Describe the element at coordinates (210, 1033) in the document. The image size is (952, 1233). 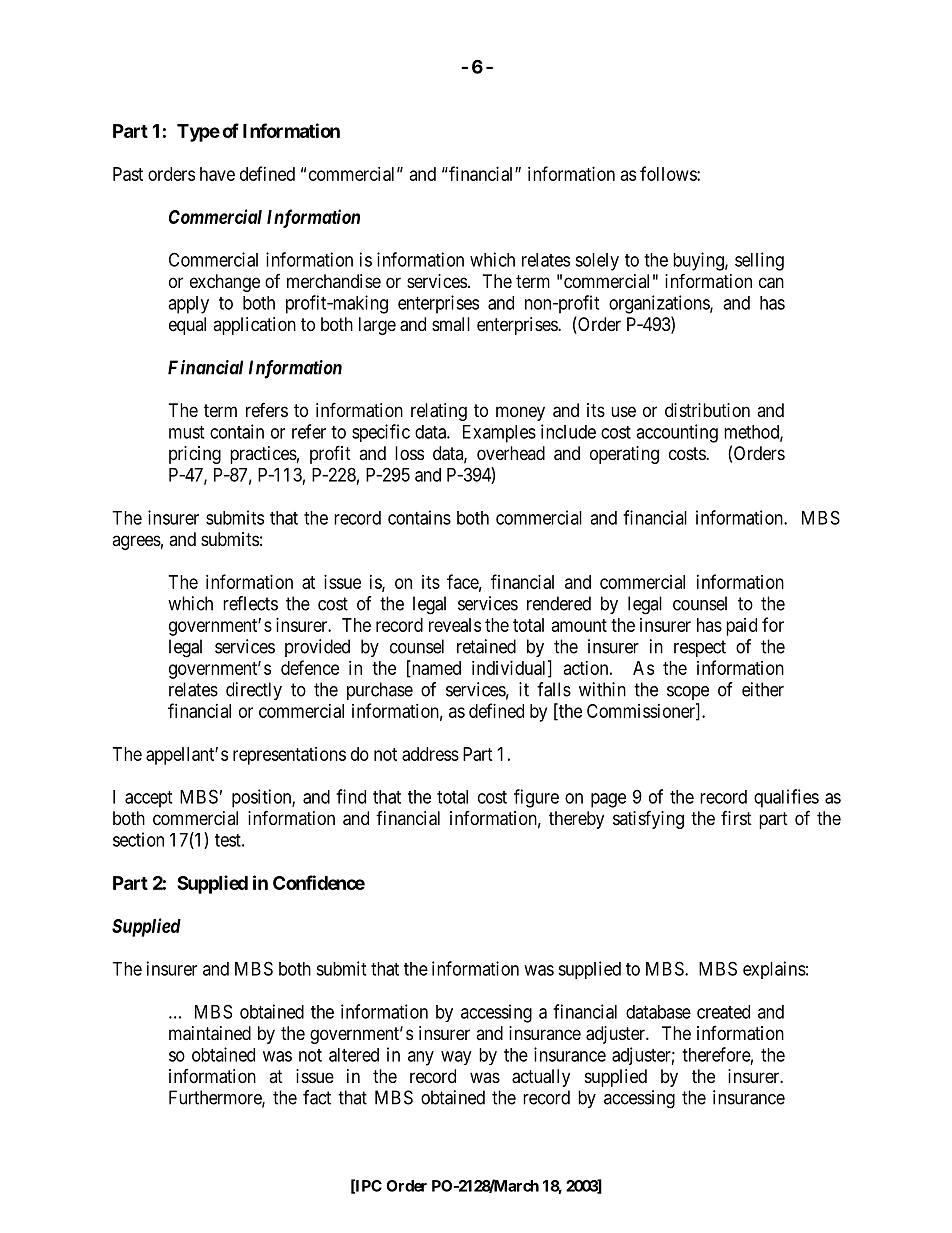
I see `maintained` at that location.
